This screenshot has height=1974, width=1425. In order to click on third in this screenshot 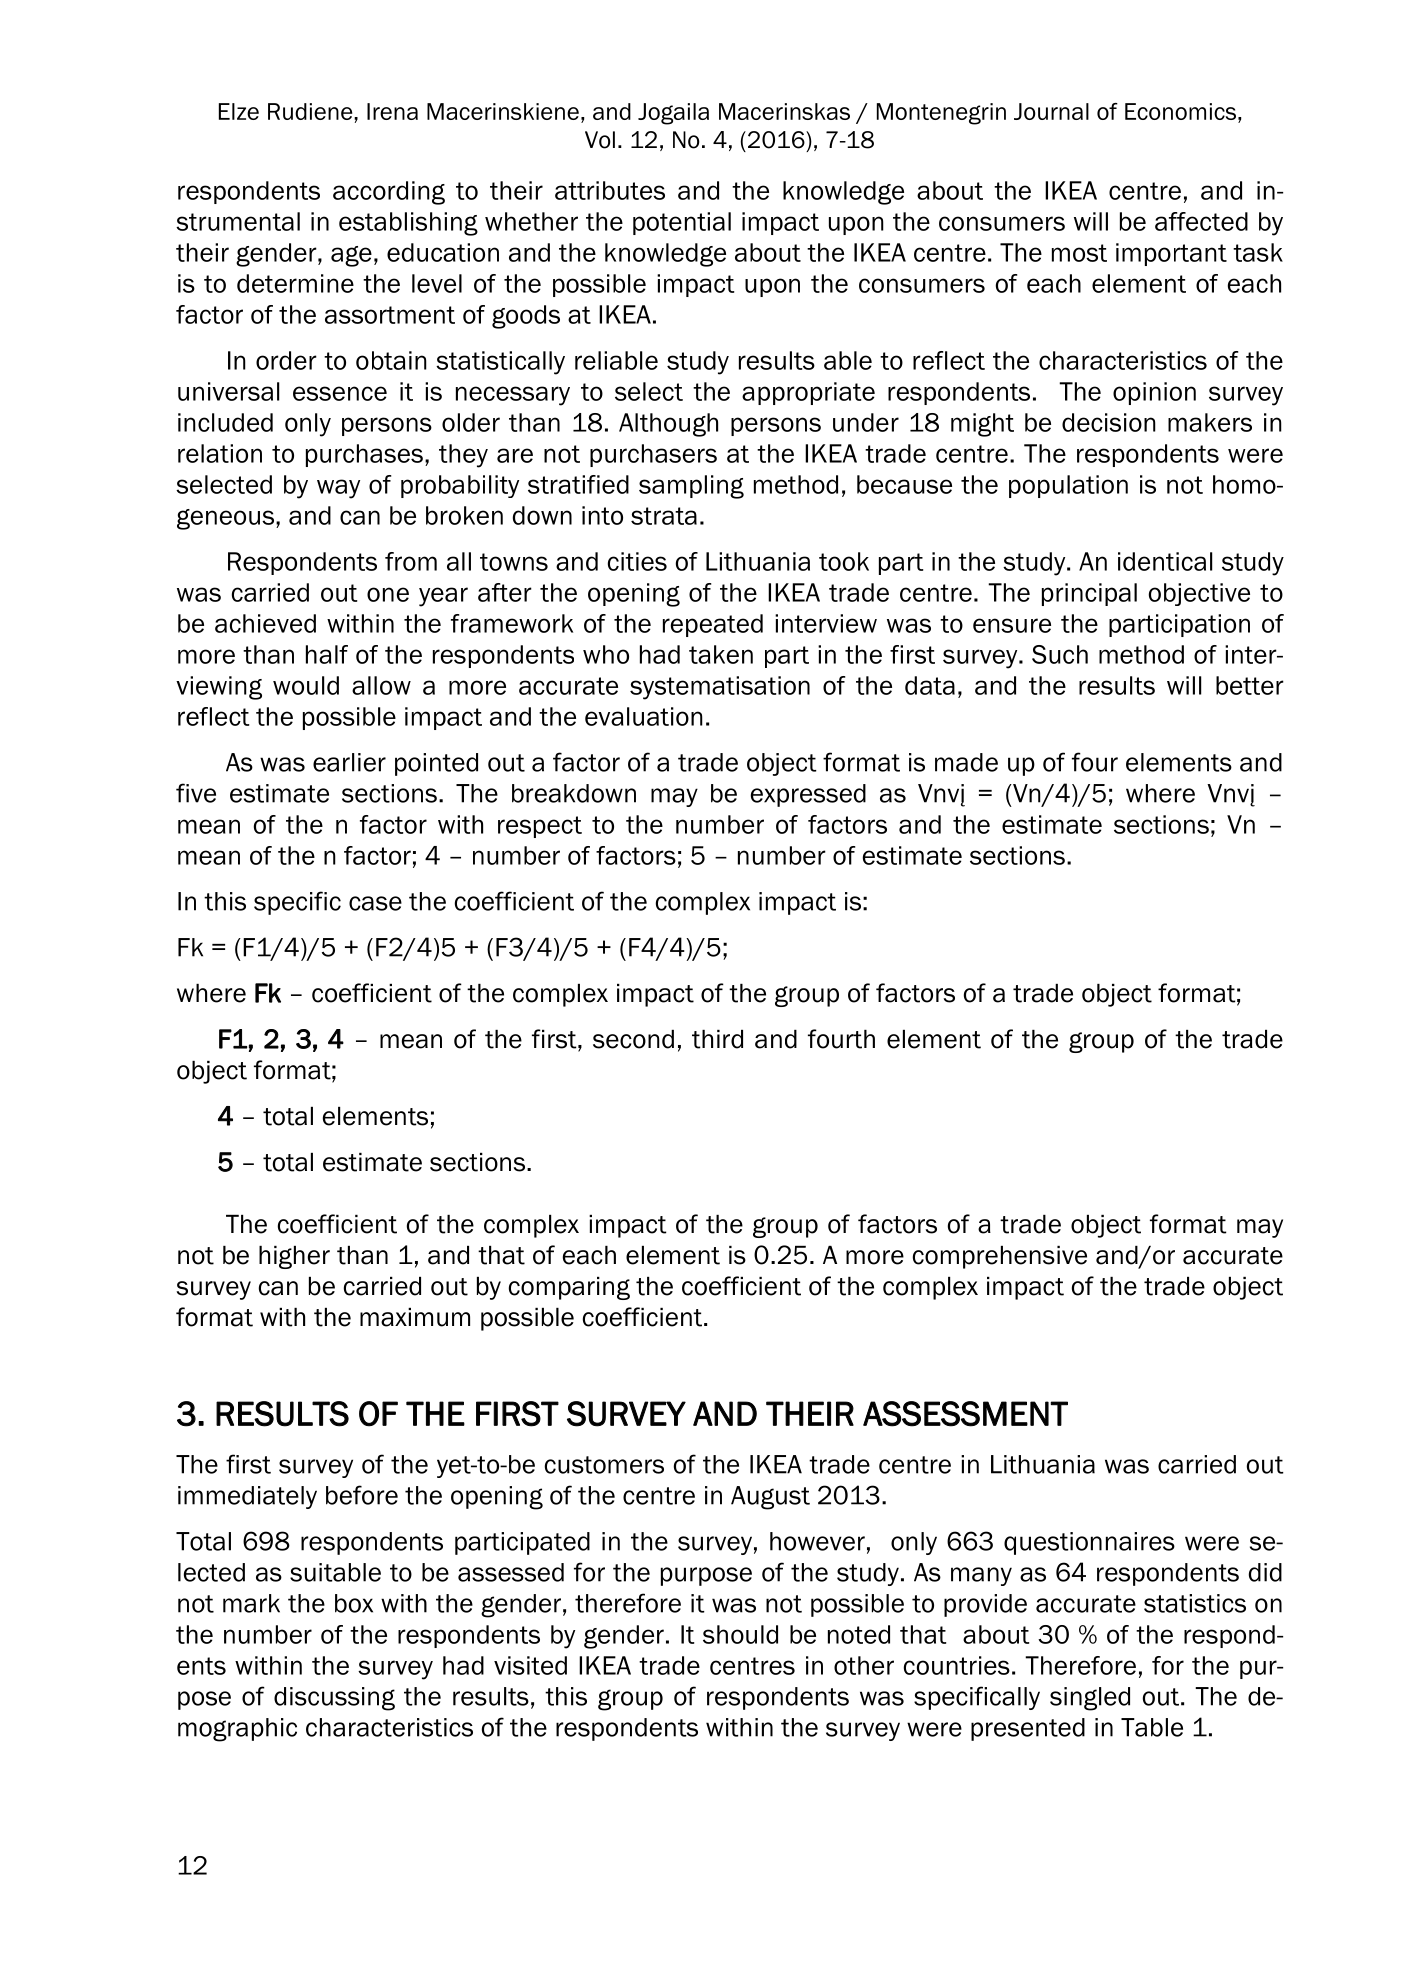, I will do `click(717, 1039)`.
